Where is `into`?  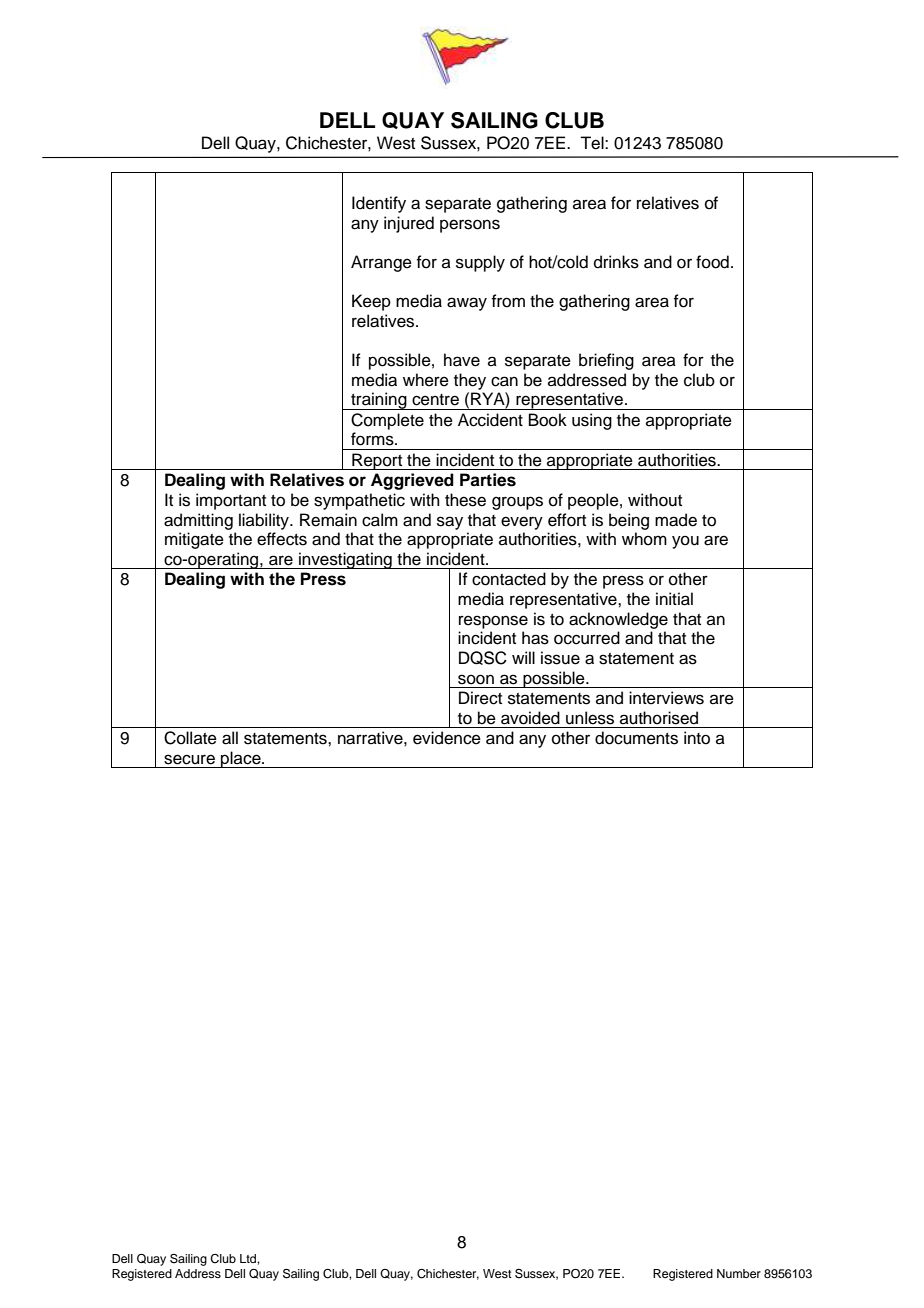
into is located at coordinates (697, 738).
